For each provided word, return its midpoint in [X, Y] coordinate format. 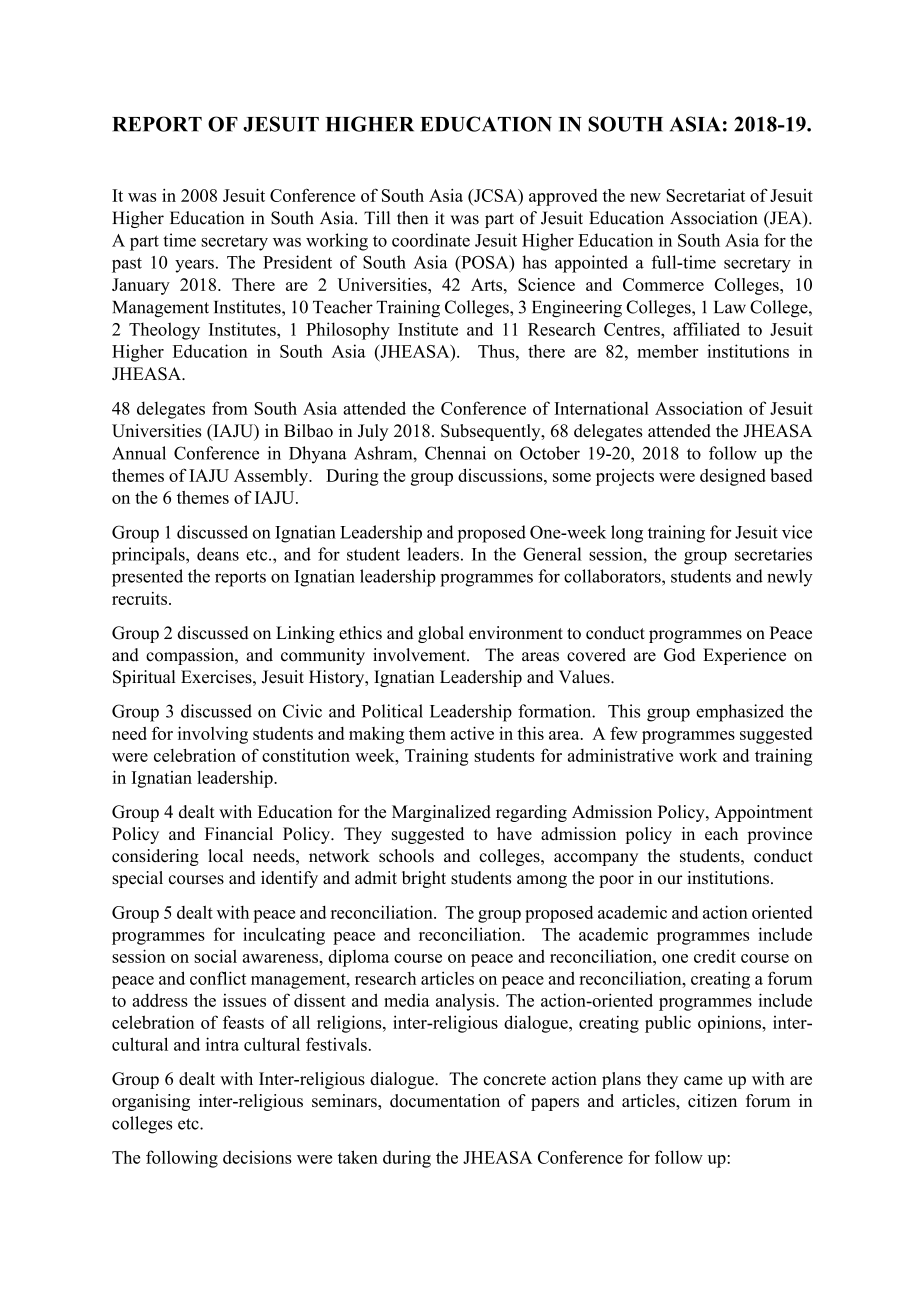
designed [733, 477]
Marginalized [441, 813]
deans [218, 554]
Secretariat [705, 195]
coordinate [431, 240]
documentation [445, 1100]
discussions [501, 475]
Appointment [763, 813]
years [194, 266]
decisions [257, 1157]
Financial [239, 834]
